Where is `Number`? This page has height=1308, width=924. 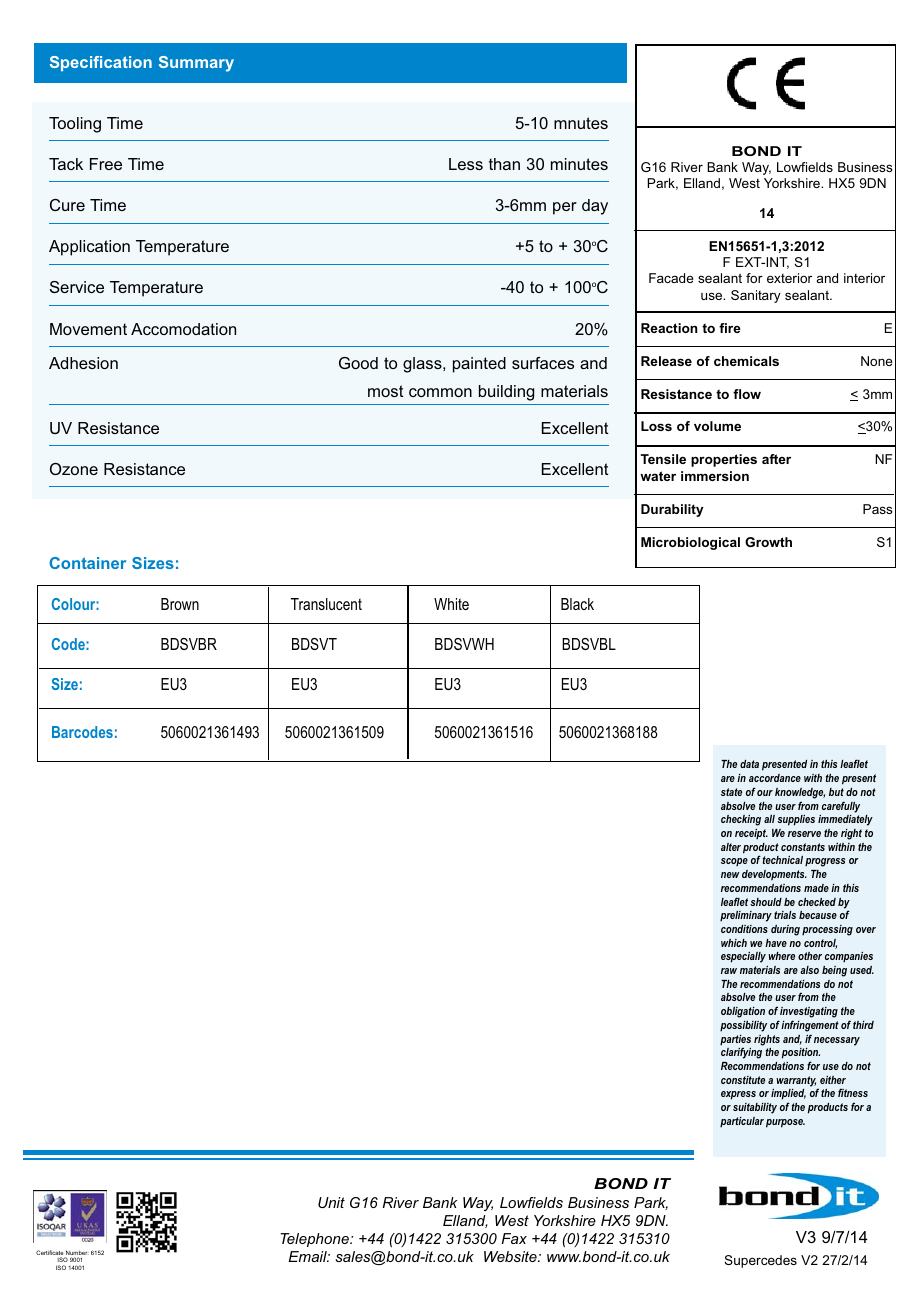
Number is located at coordinates (76, 1254).
